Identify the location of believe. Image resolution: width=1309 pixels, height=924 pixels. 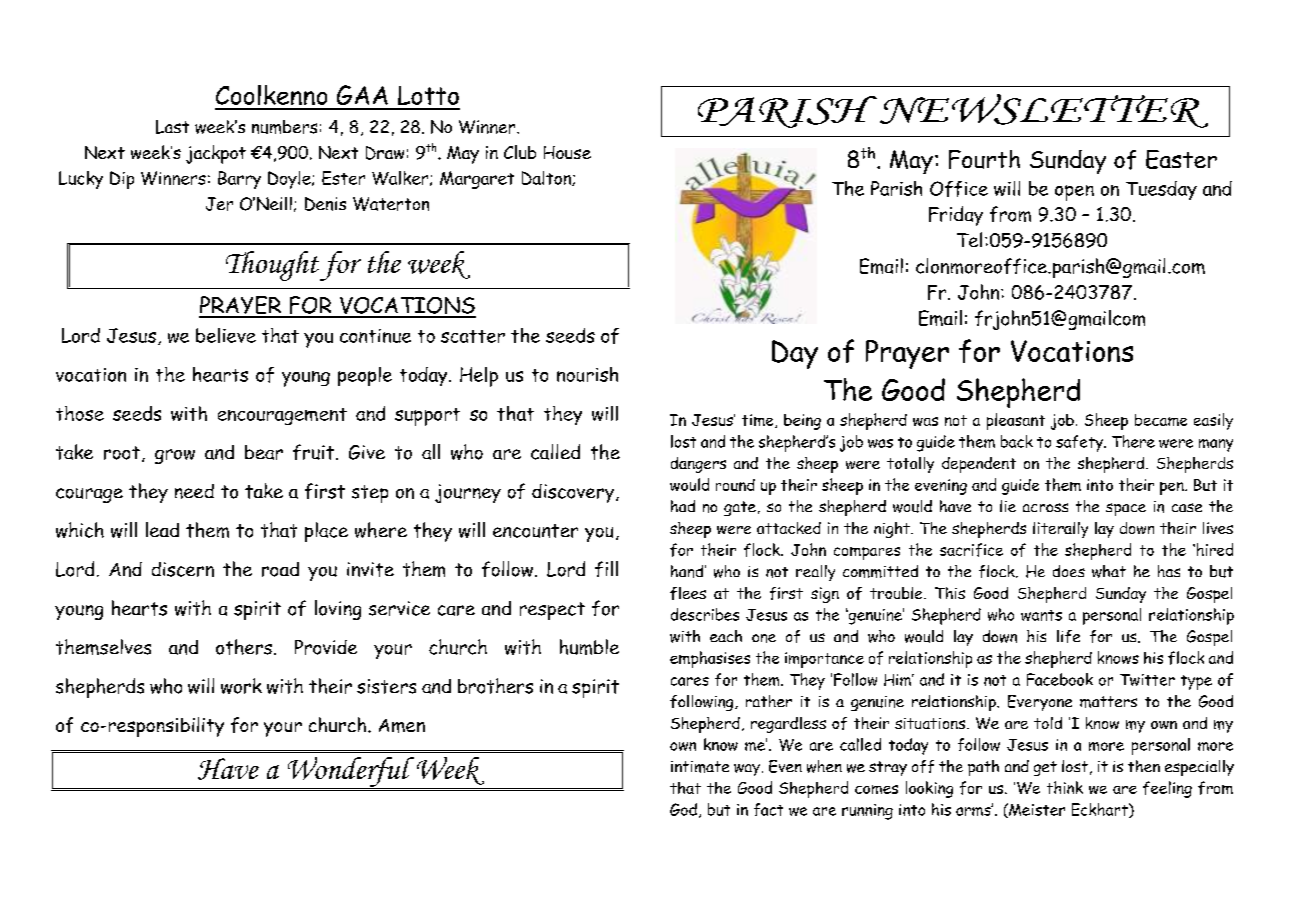
(226, 335).
